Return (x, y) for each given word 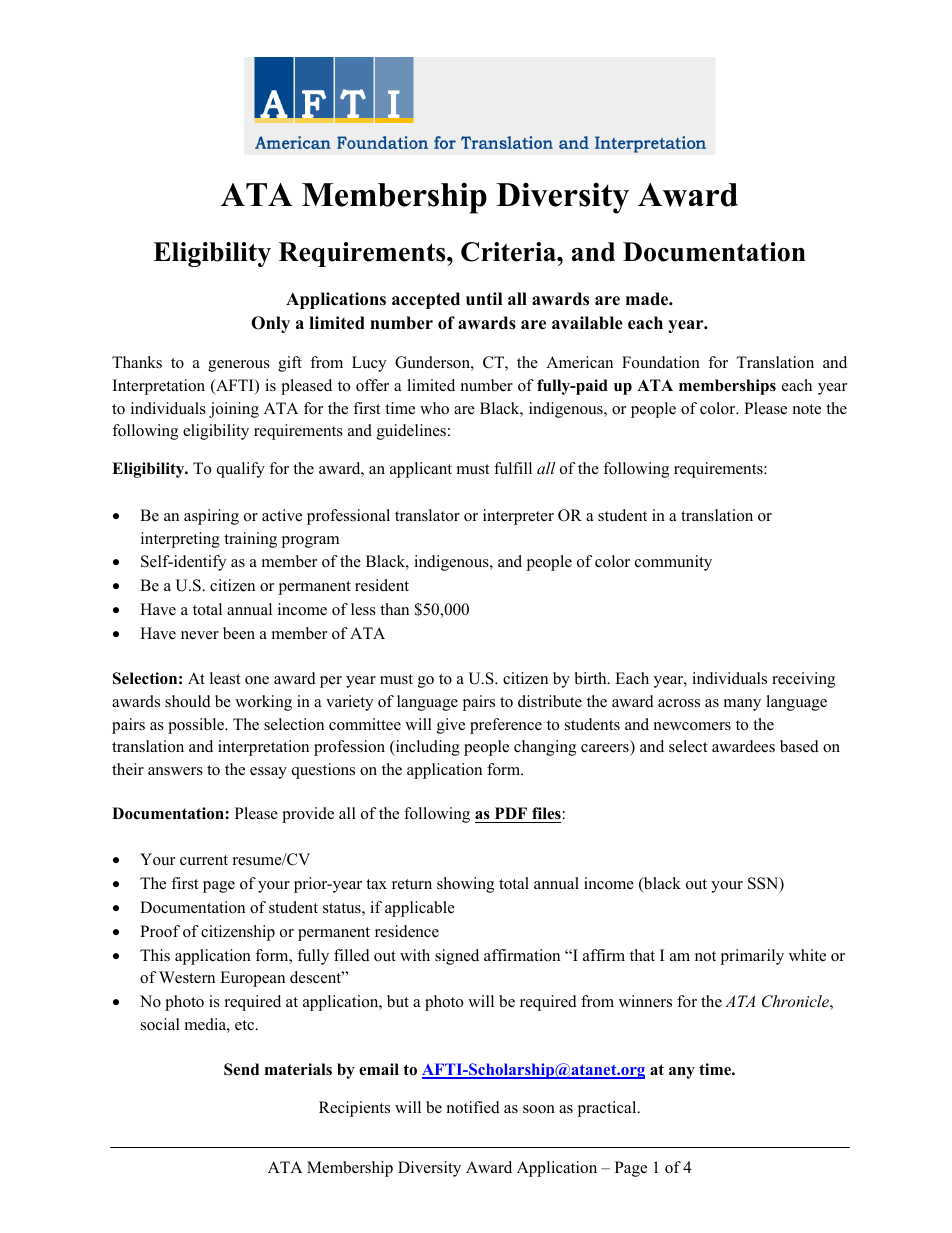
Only (270, 324)
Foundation (661, 362)
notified (473, 1107)
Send (241, 1069)
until (484, 298)
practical (608, 1109)
